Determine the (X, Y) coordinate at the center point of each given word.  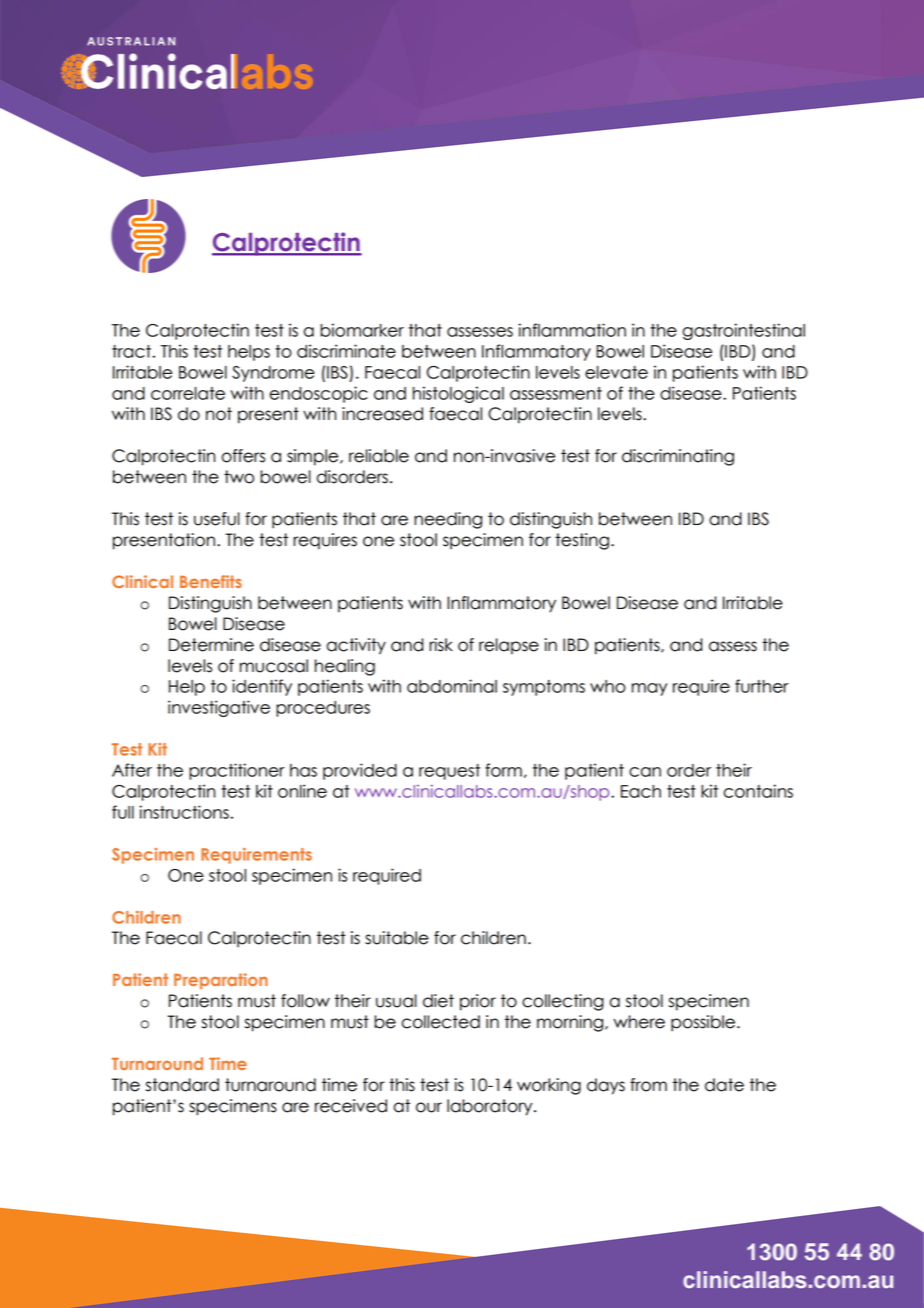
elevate (616, 372)
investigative (219, 708)
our (429, 1107)
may (649, 689)
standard (182, 1085)
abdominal (452, 686)
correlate (188, 393)
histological (458, 394)
